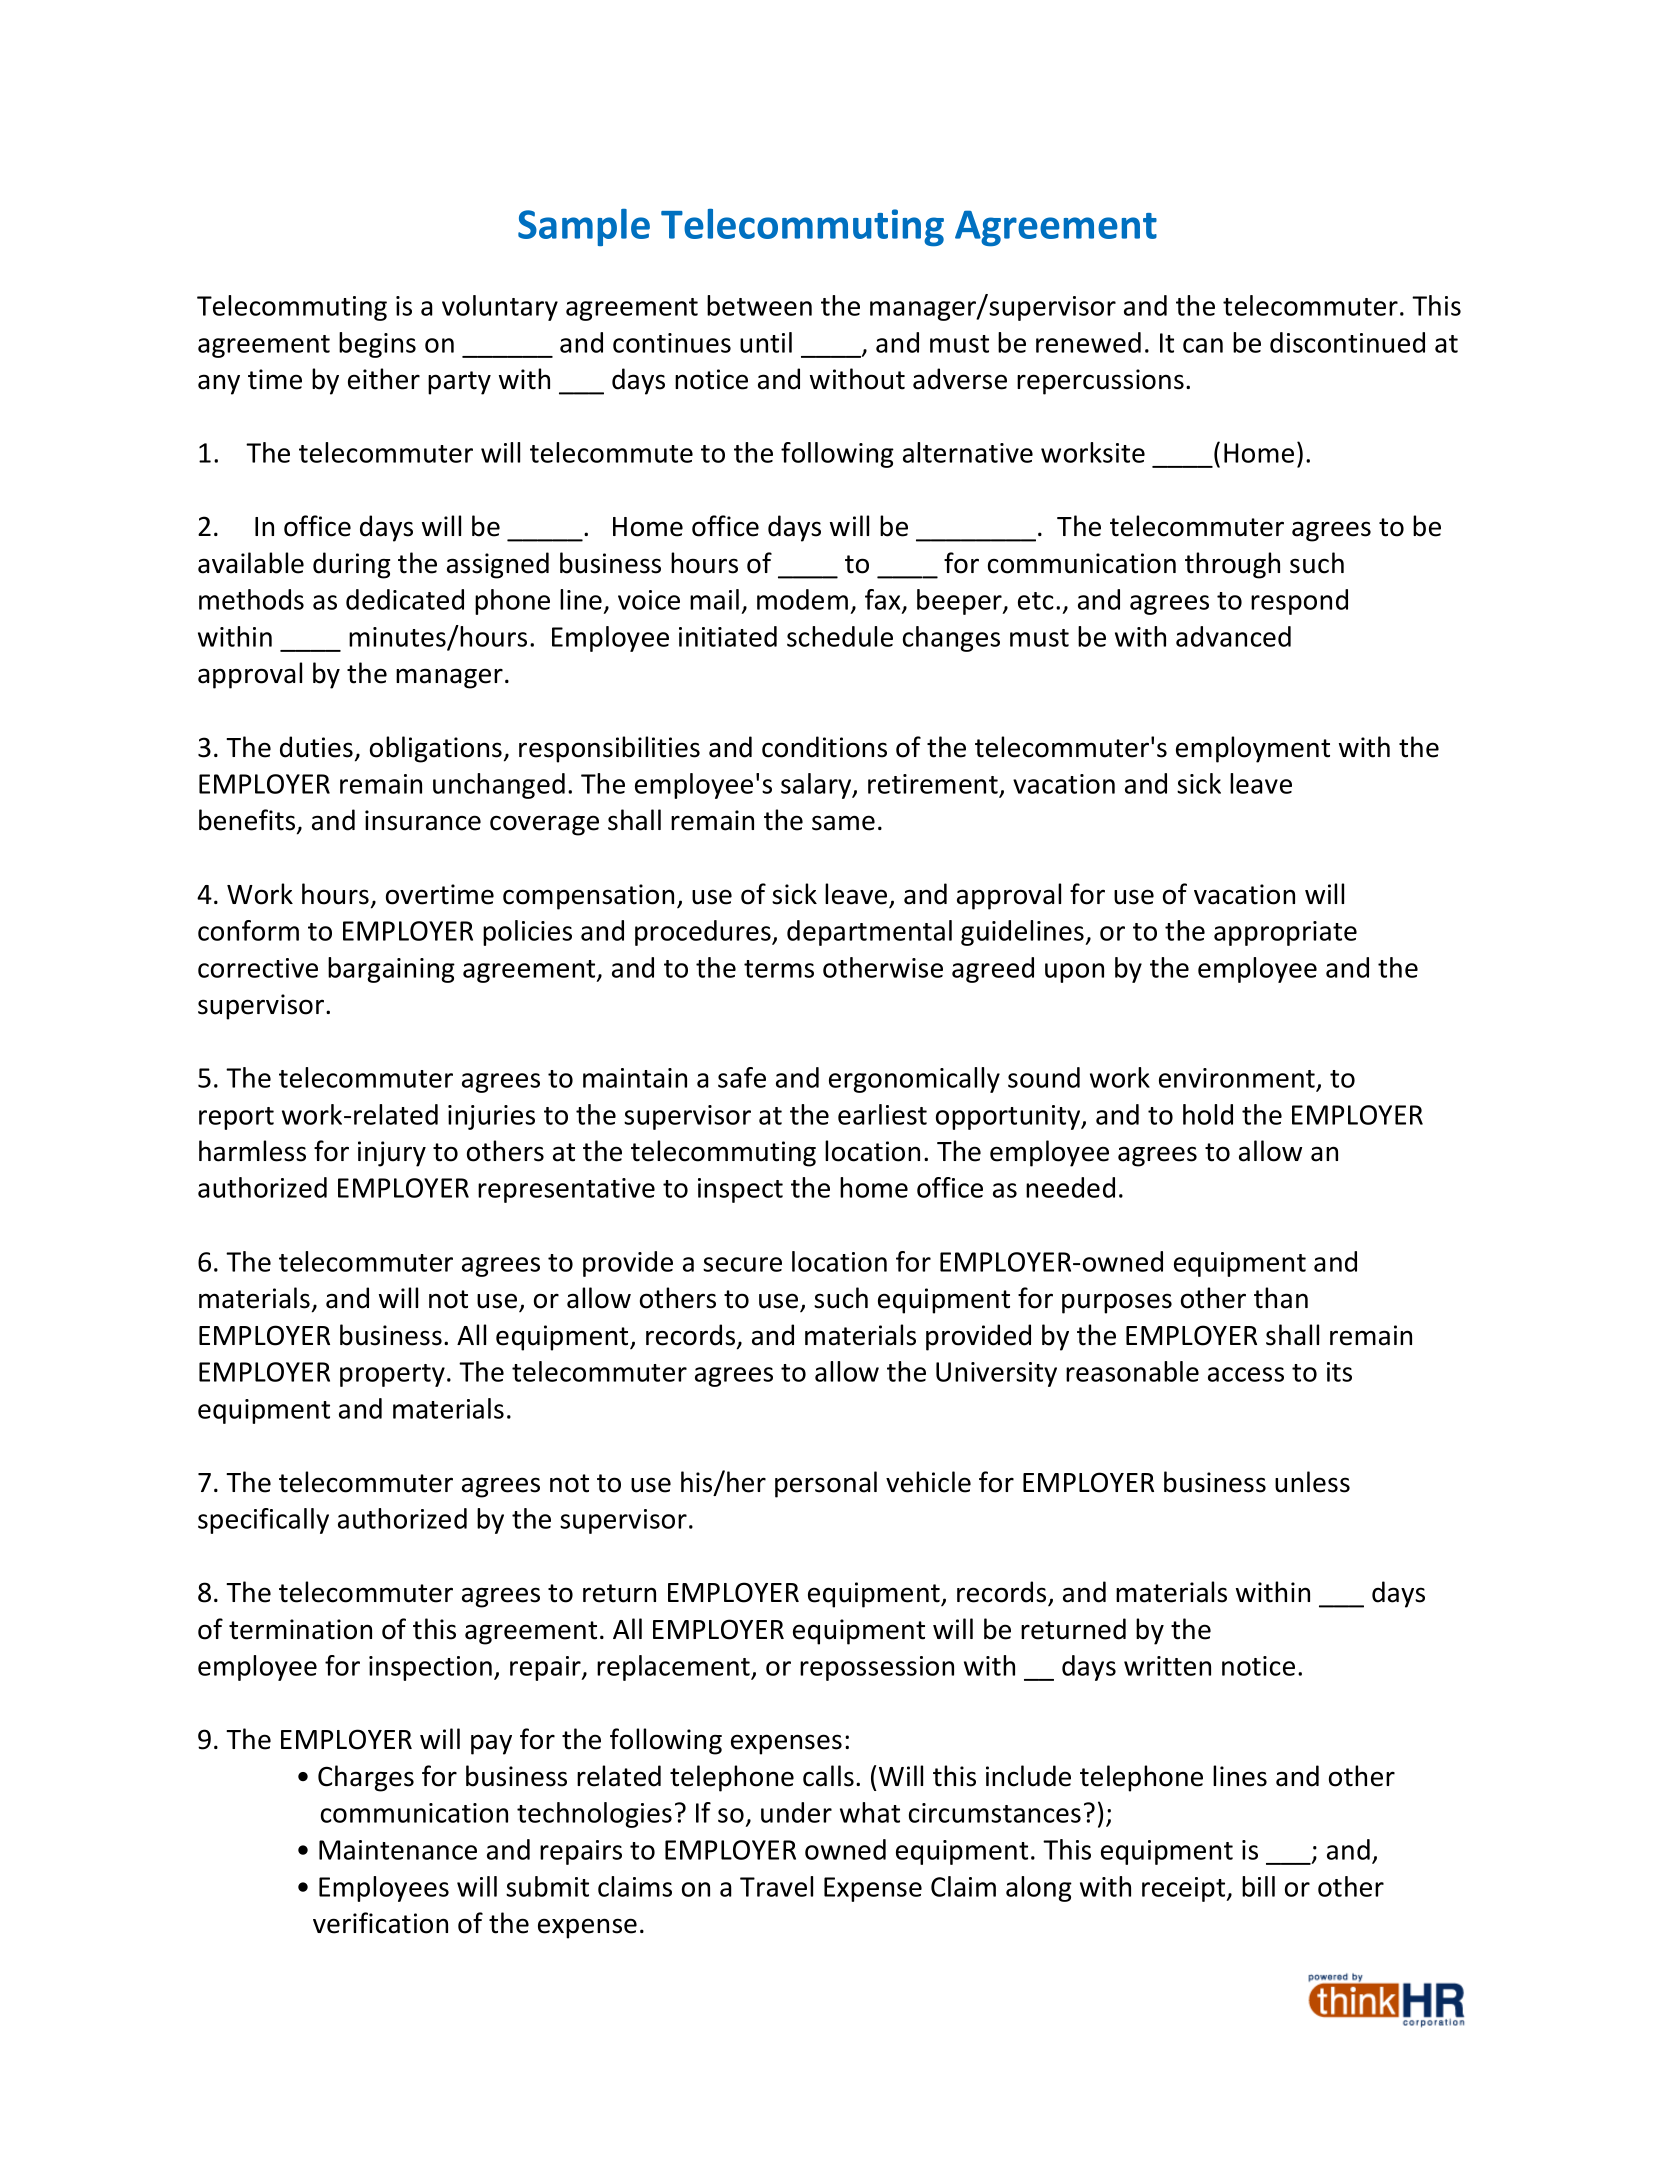 Image resolution: width=1675 pixels, height=2168 pixels. Describe the element at coordinates (776, 1886) in the screenshot. I see `Travel` at that location.
